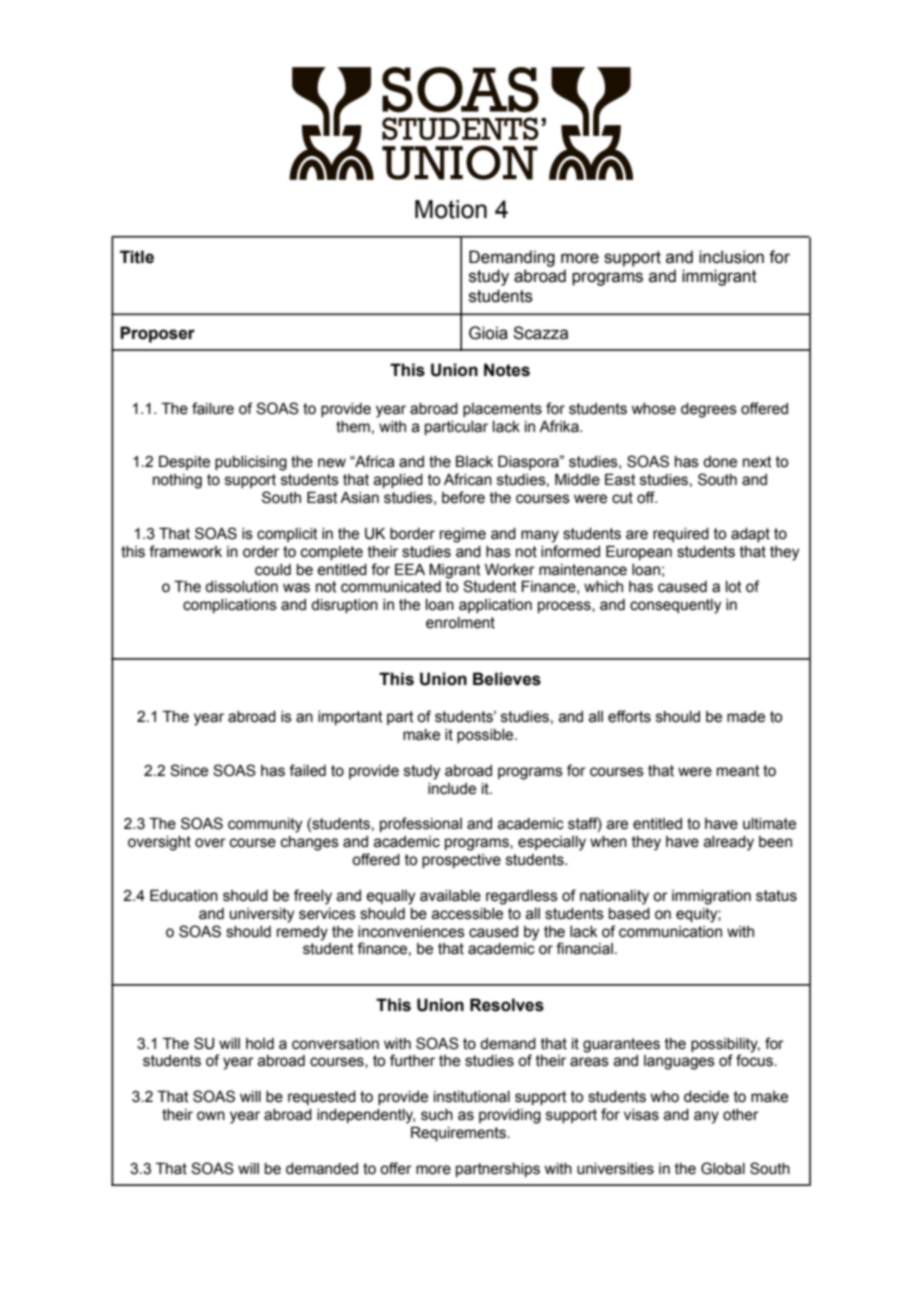 The width and height of the page is (924, 1307). What do you see at coordinates (738, 771) in the page?
I see `meant` at bounding box center [738, 771].
